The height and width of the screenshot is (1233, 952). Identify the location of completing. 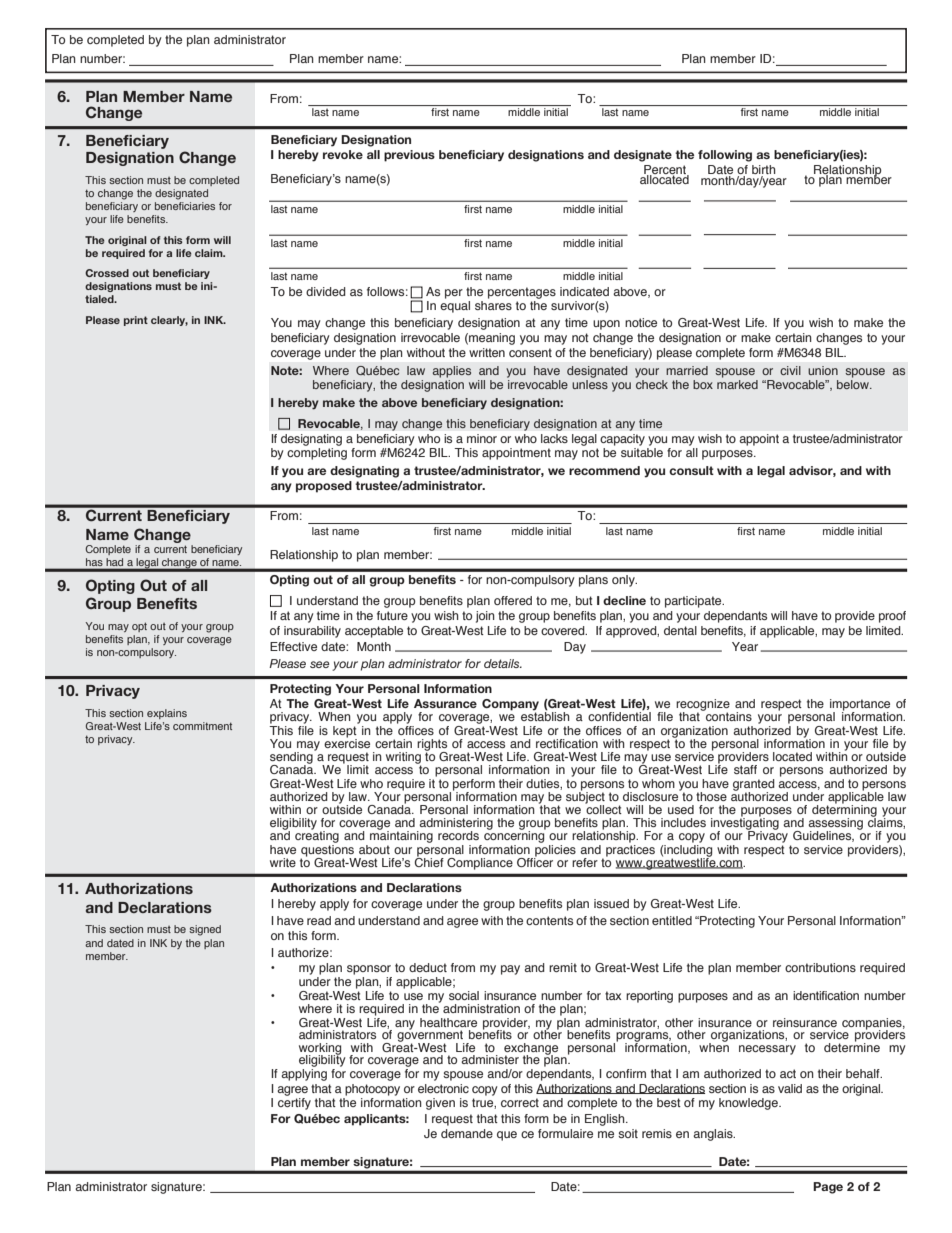
(317, 454).
